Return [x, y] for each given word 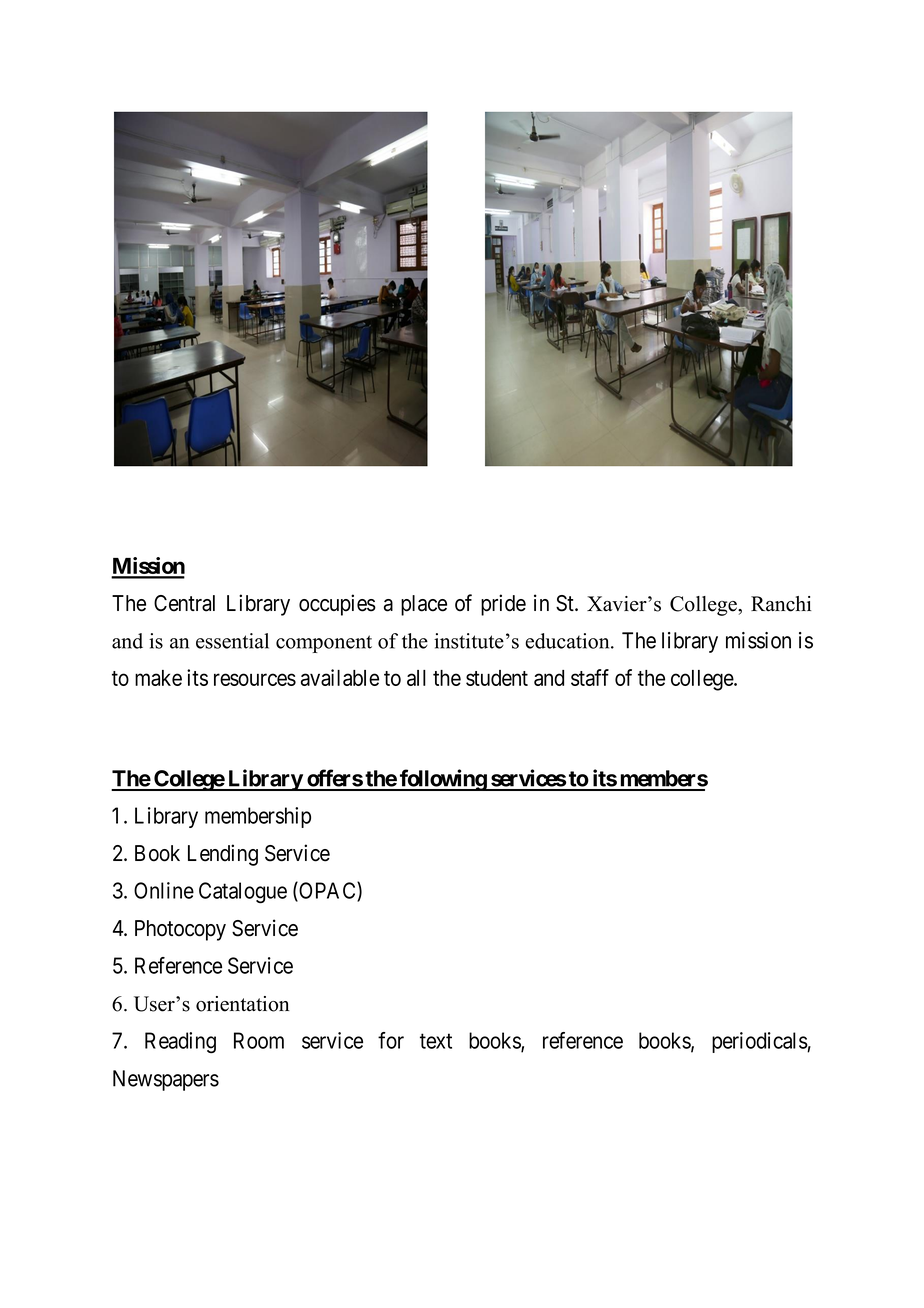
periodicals [760, 1042]
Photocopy [180, 930]
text [436, 1041]
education [568, 641]
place [424, 605]
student [497, 678]
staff [590, 677]
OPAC [327, 891]
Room [259, 1040]
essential [232, 641]
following [443, 780]
